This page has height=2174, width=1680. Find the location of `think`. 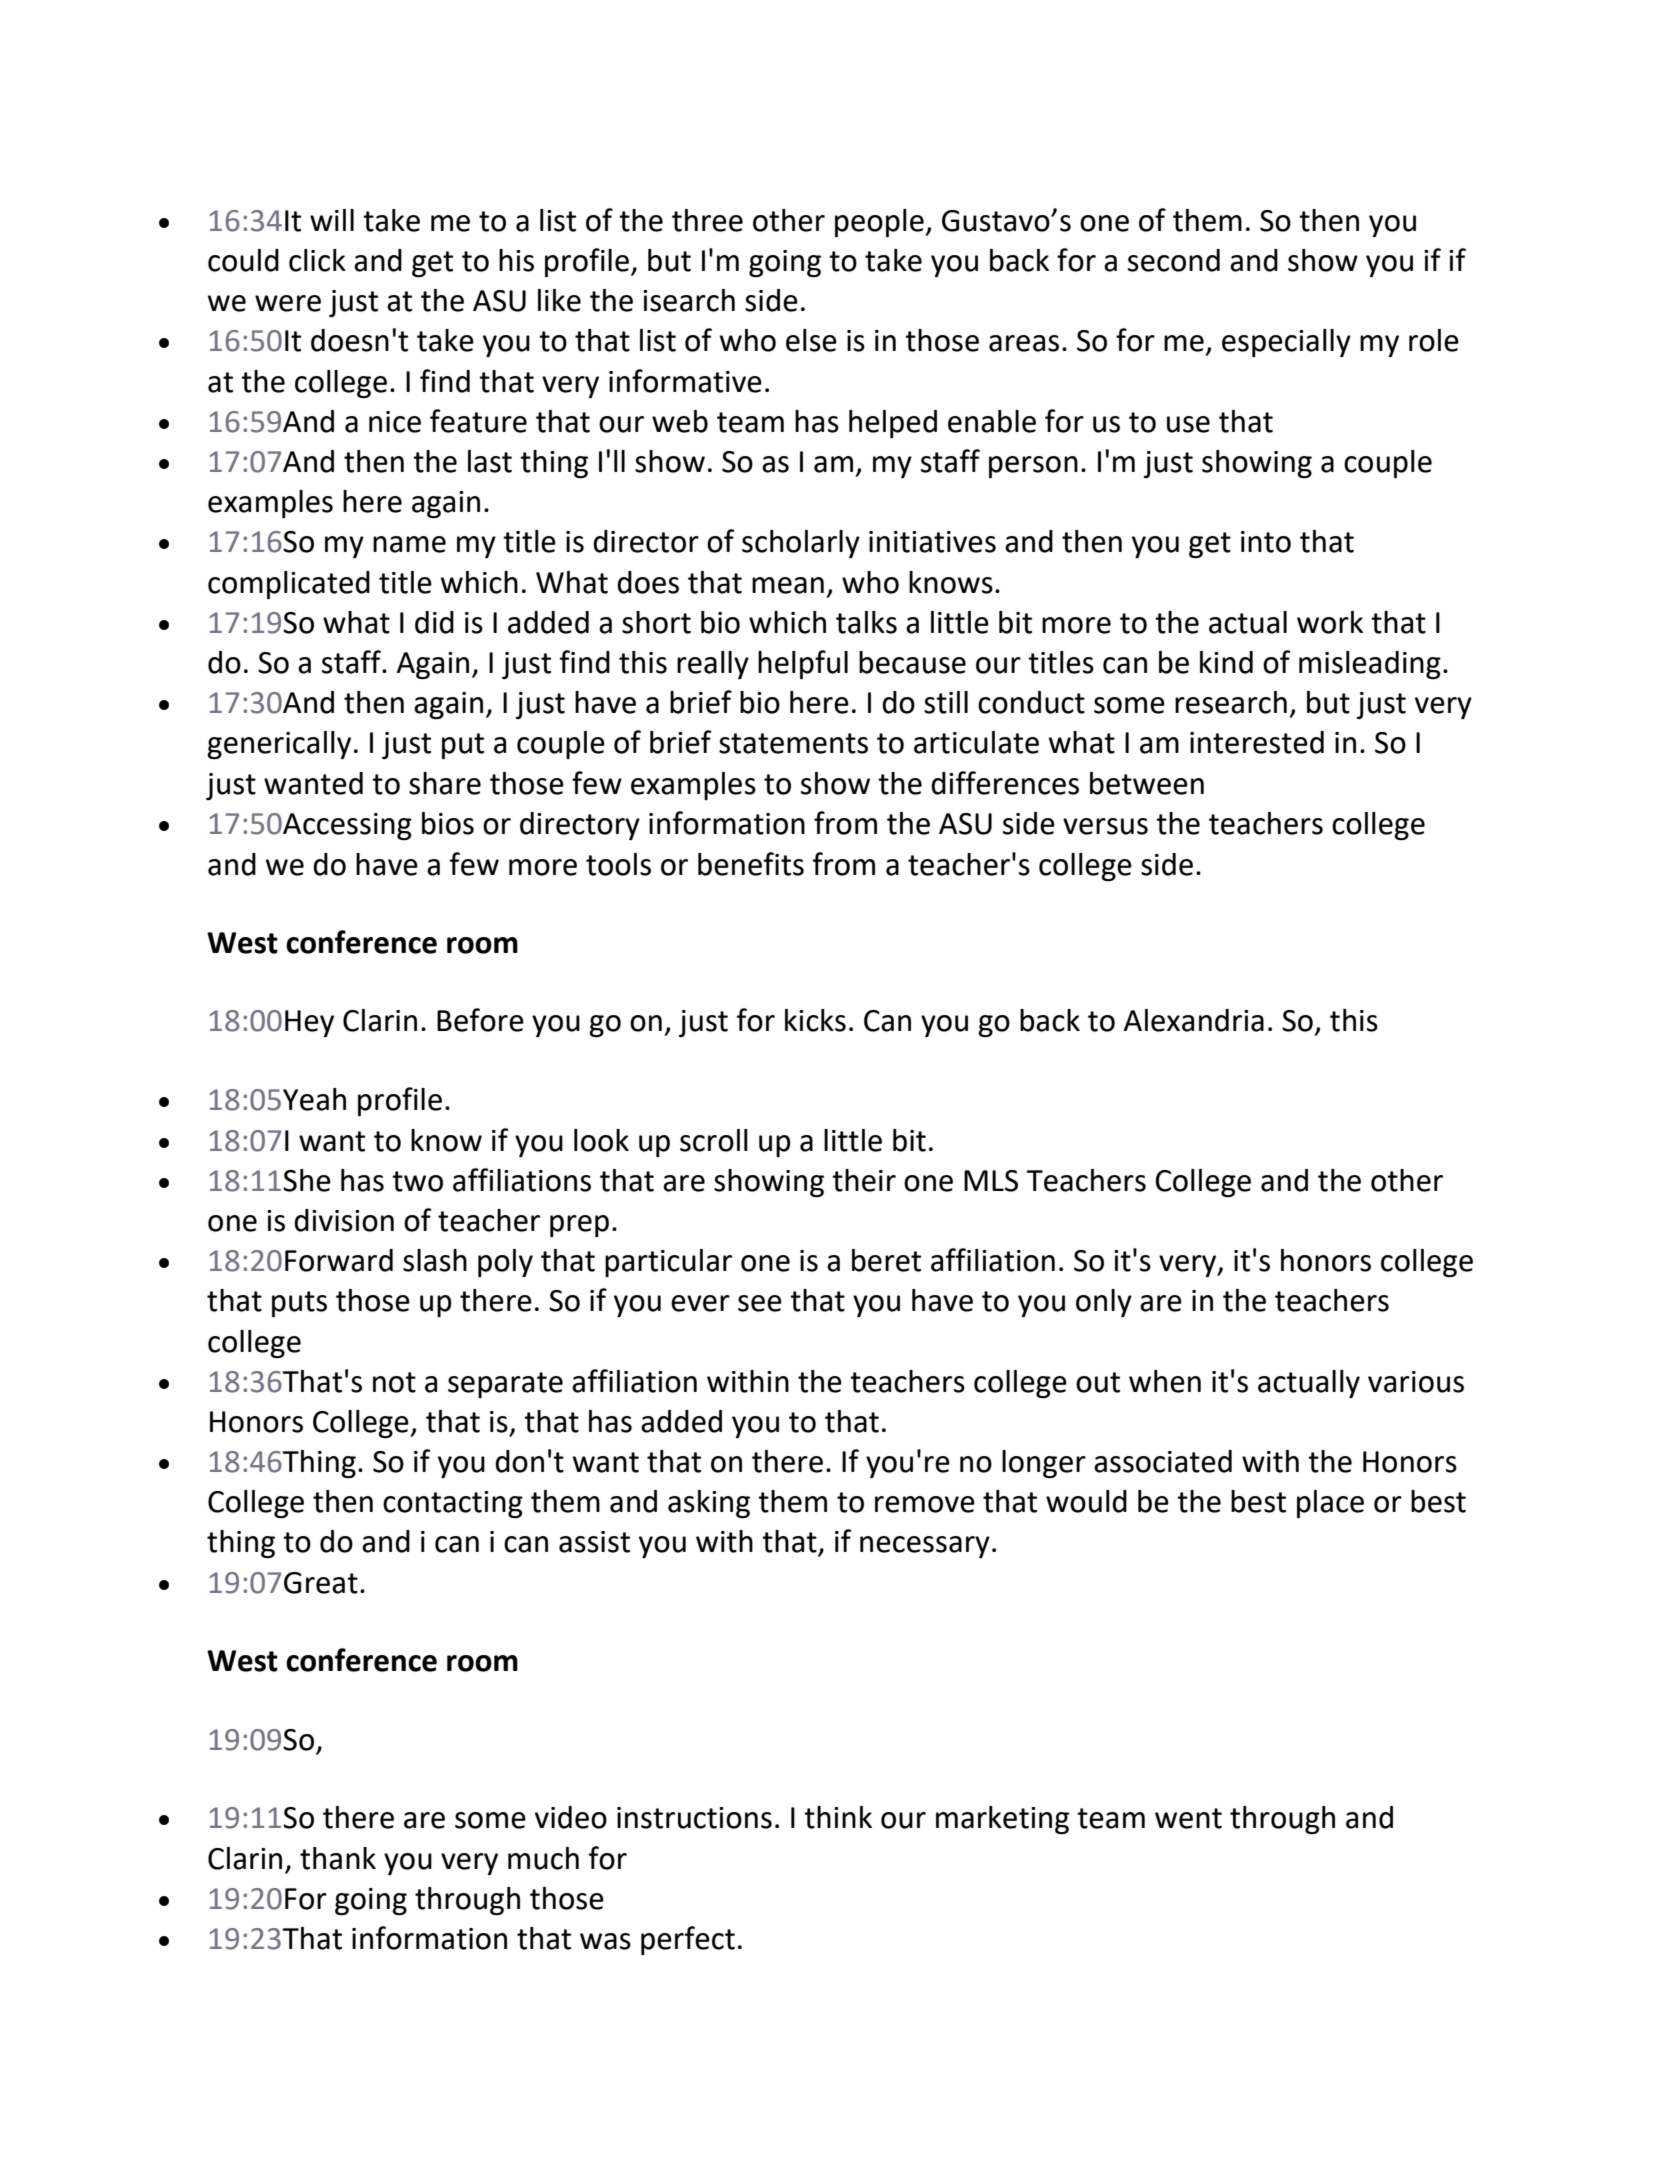

think is located at coordinates (838, 1817).
